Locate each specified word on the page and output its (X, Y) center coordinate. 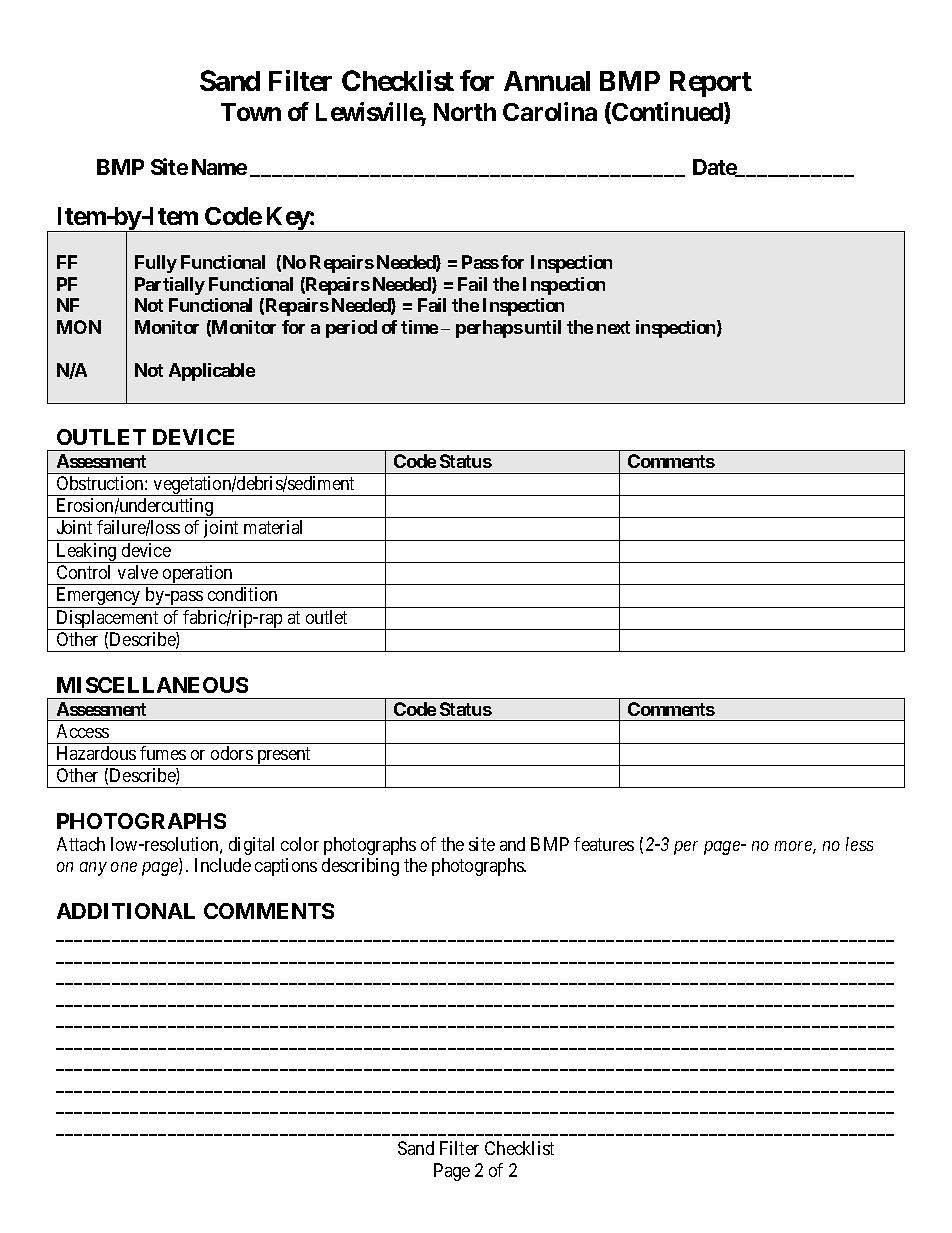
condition (242, 594)
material (273, 527)
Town (251, 112)
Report (711, 84)
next (613, 327)
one (124, 867)
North (465, 112)
